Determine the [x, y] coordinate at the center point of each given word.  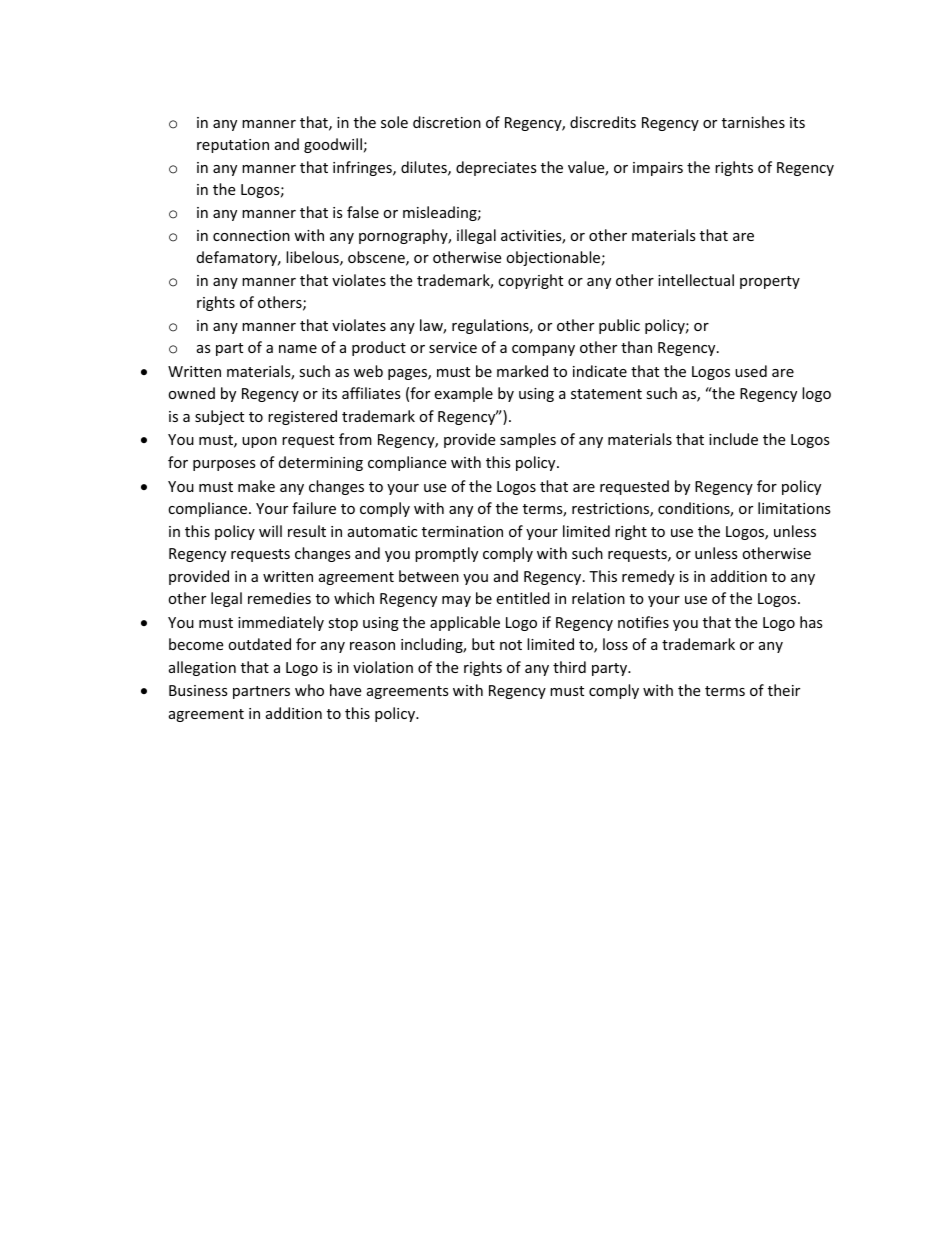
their [784, 690]
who [309, 690]
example [463, 394]
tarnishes [753, 122]
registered [302, 417]
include [733, 439]
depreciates [496, 168]
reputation [233, 146]
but [483, 644]
